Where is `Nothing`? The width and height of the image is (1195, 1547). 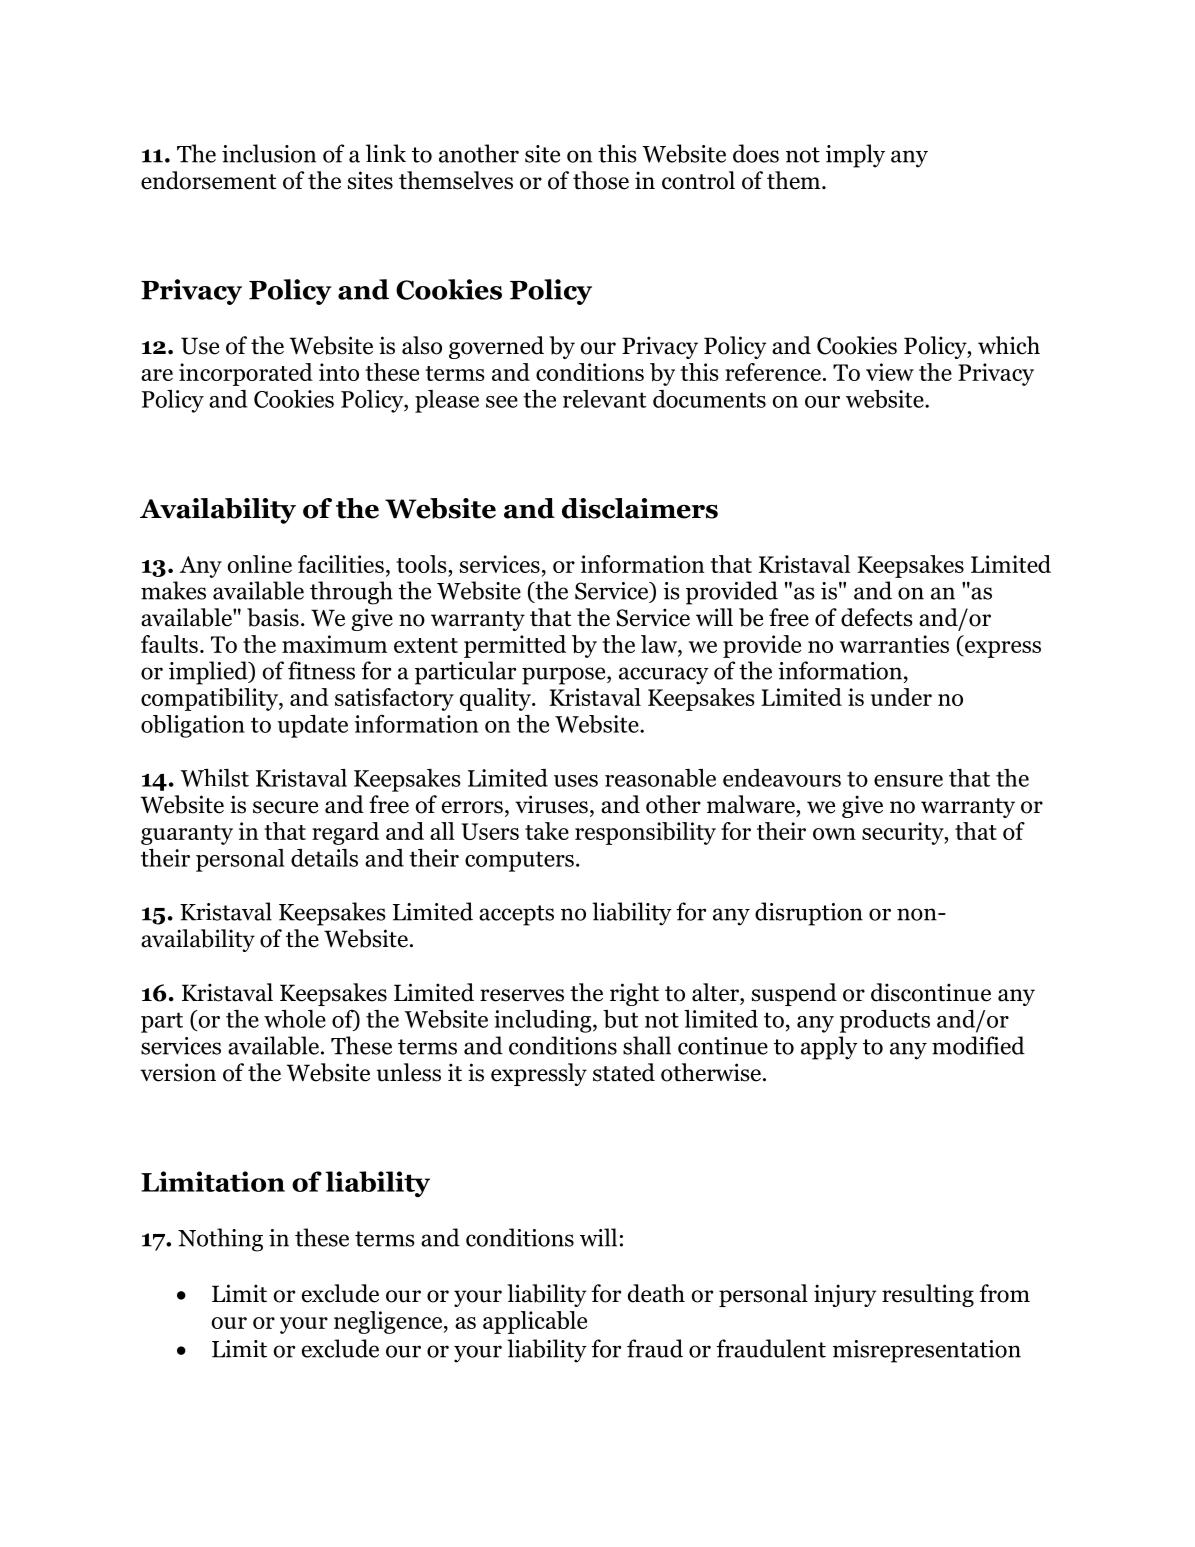
Nothing is located at coordinates (220, 1240).
